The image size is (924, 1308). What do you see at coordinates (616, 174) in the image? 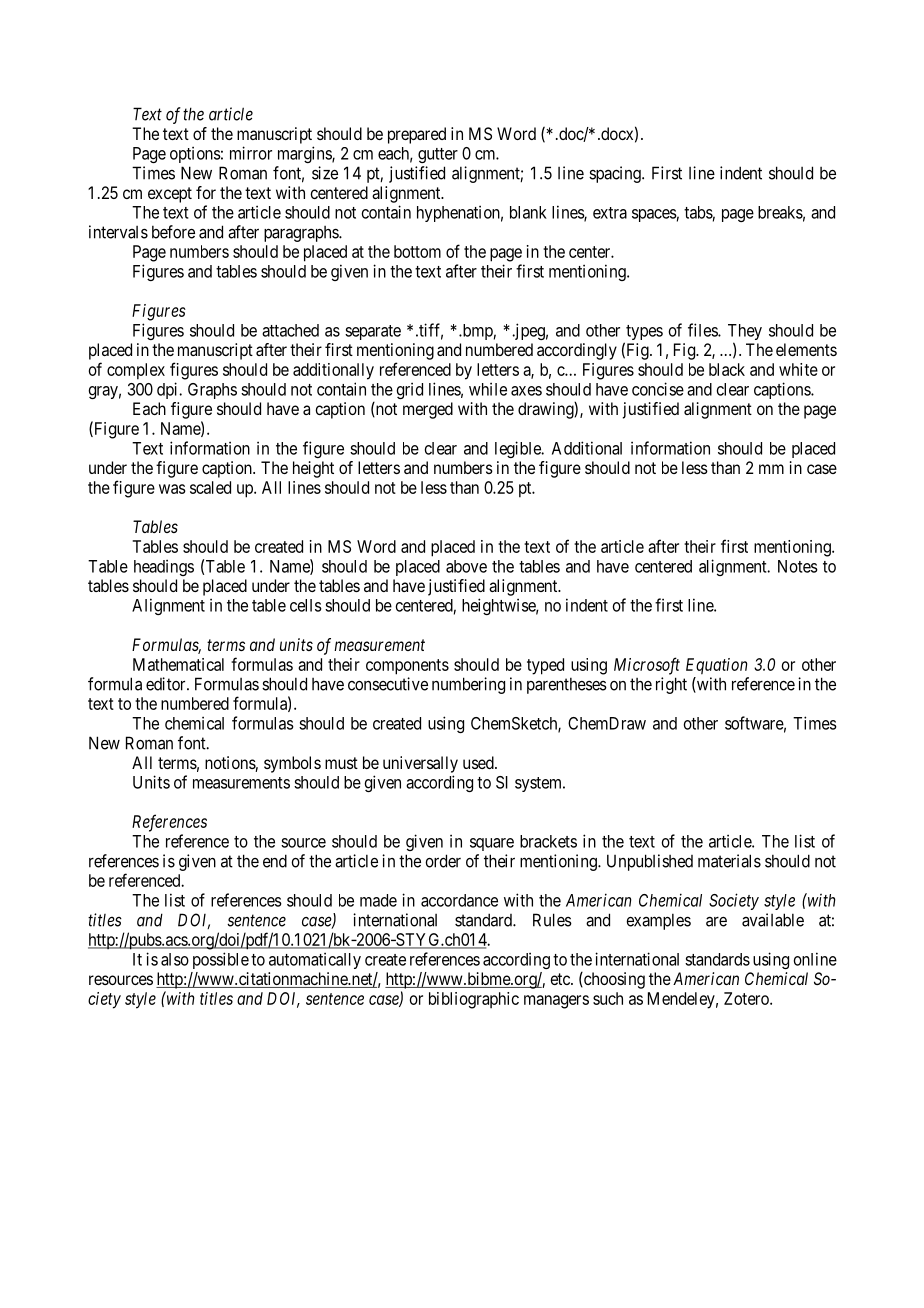
I see `spacing` at bounding box center [616, 174].
